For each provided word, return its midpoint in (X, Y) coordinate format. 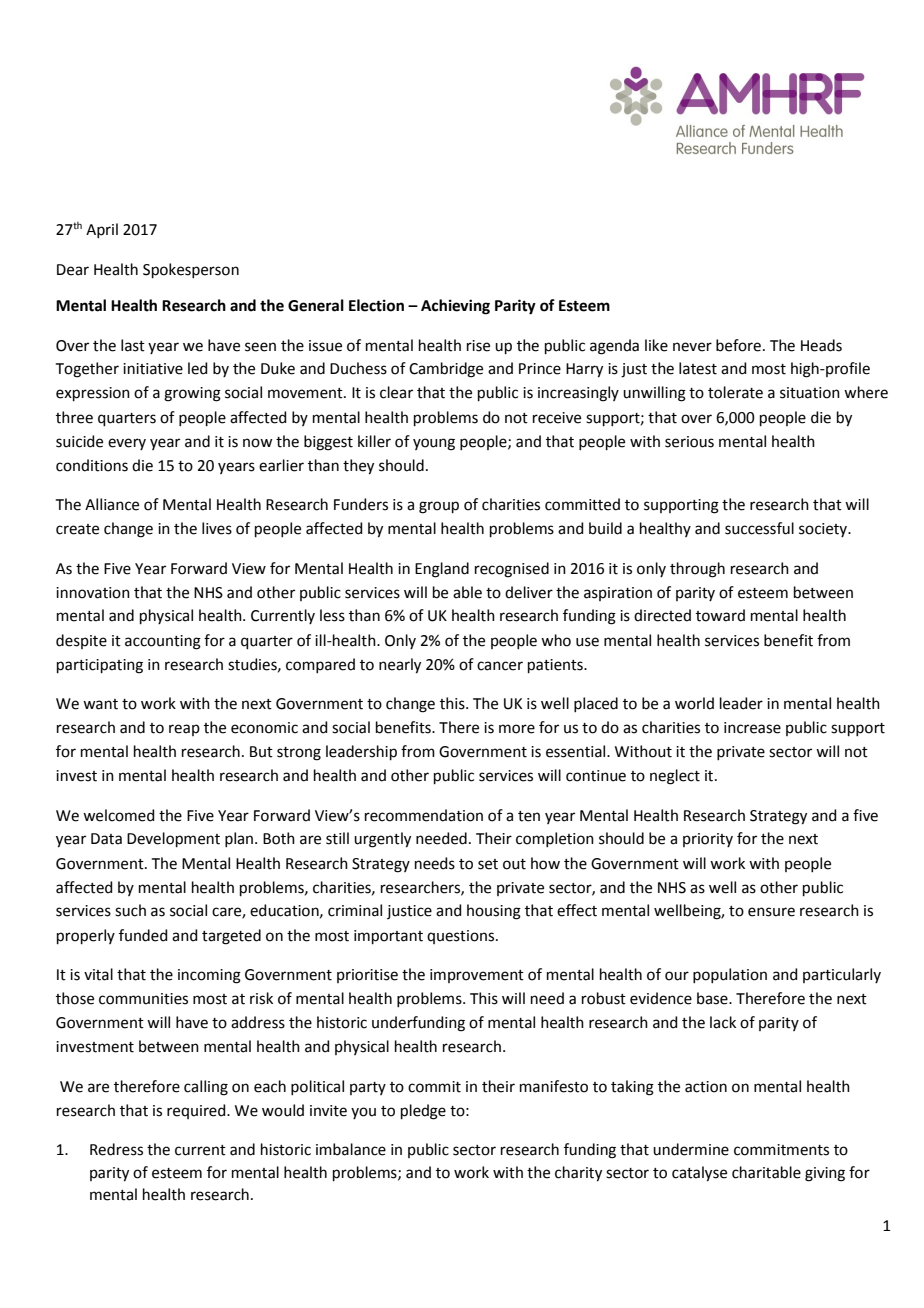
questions (462, 937)
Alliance (112, 504)
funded (143, 935)
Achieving (455, 307)
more (517, 729)
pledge (423, 1112)
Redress (116, 1149)
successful (759, 528)
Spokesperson (191, 270)
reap (184, 730)
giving (825, 1174)
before (738, 345)
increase (752, 728)
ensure (771, 912)
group (439, 507)
